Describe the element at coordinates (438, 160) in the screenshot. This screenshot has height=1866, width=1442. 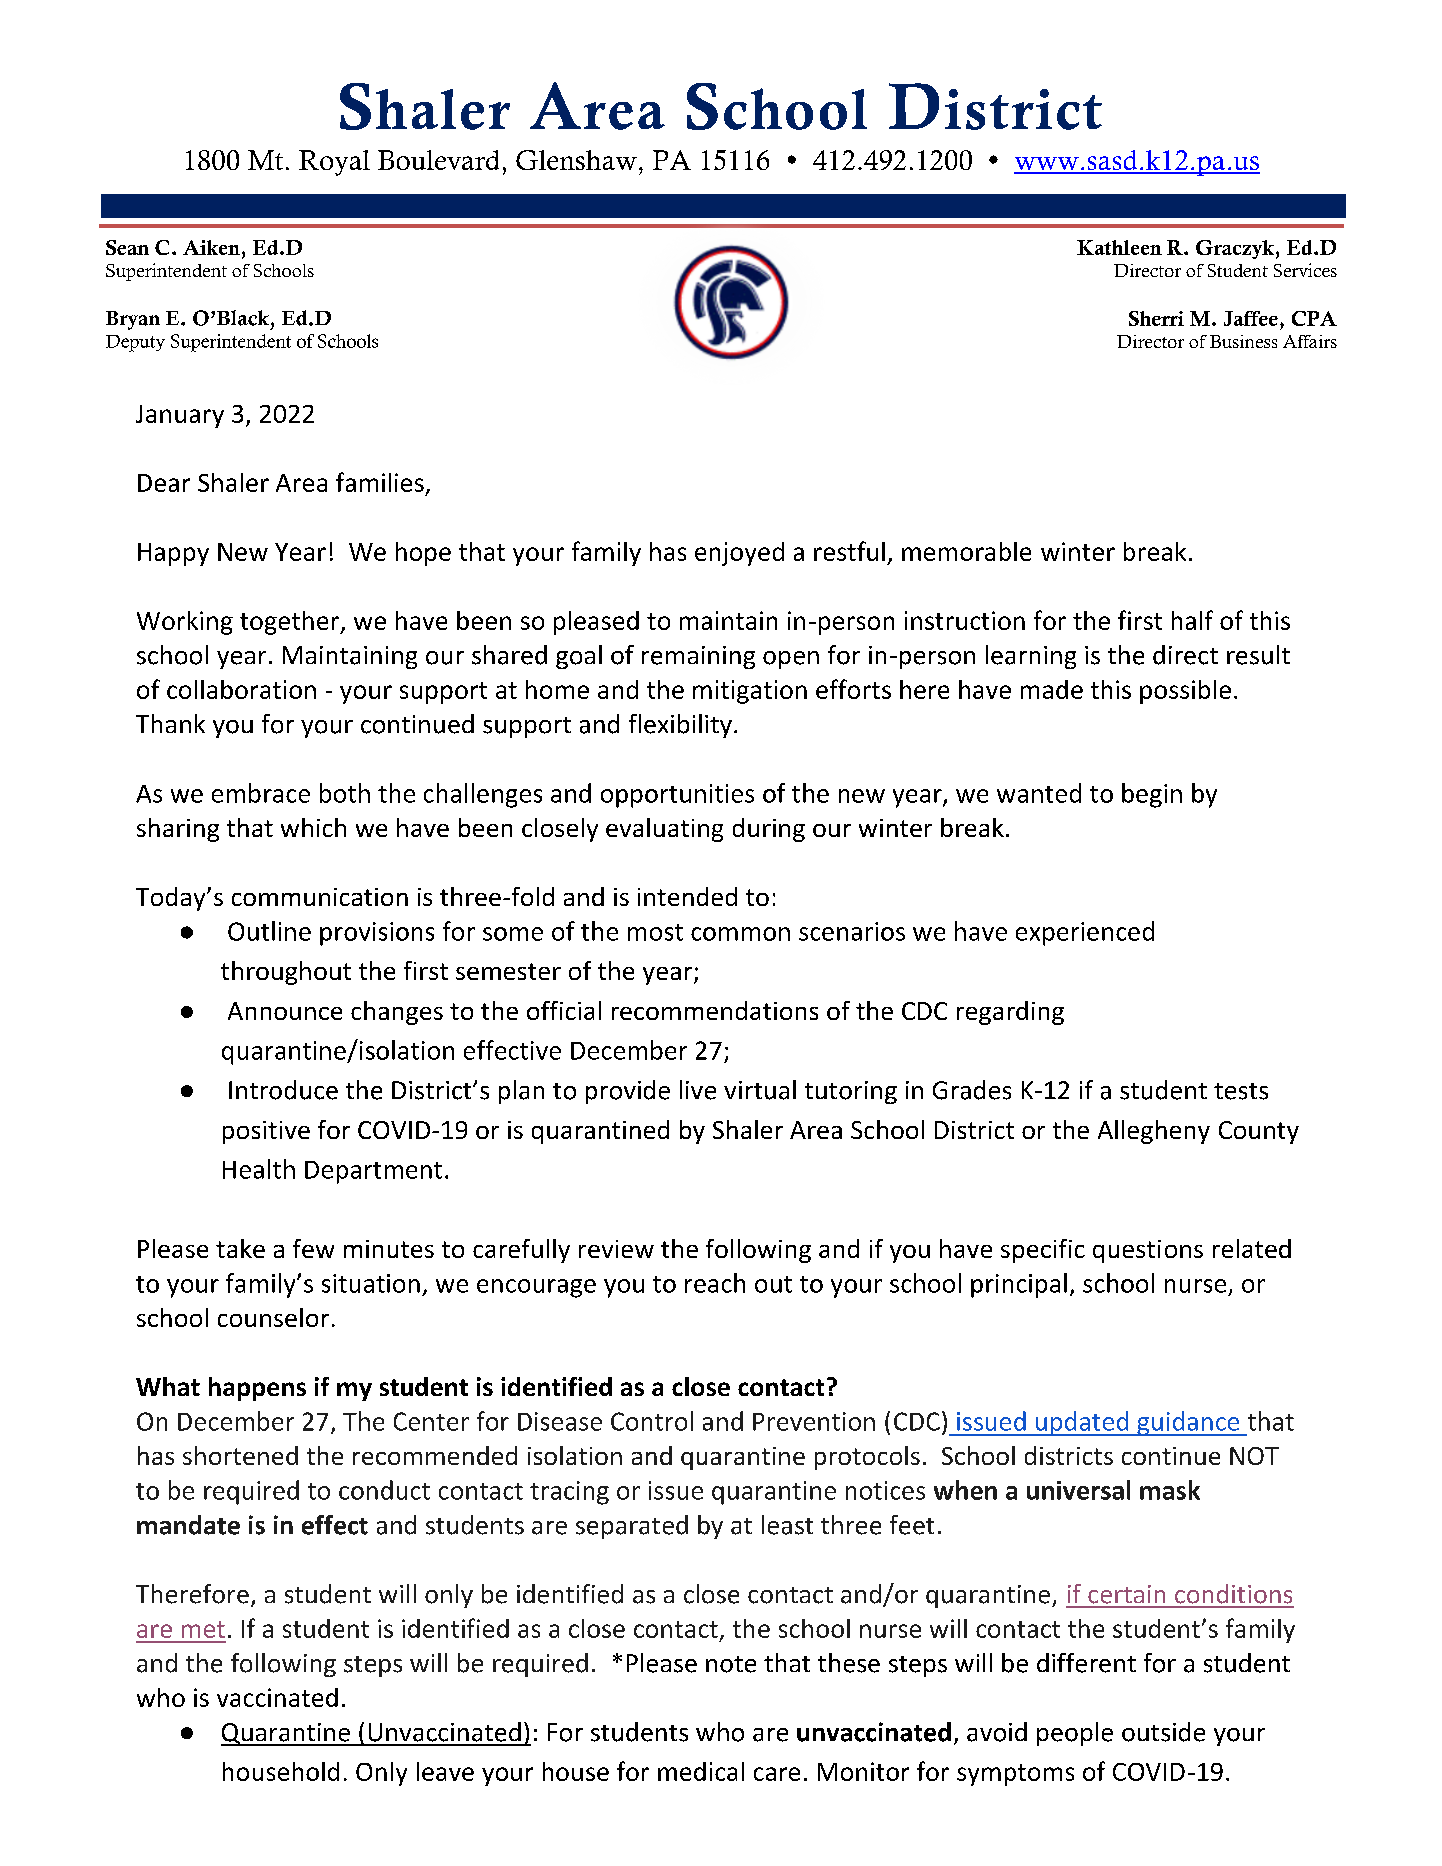
I see `Boulevard` at that location.
